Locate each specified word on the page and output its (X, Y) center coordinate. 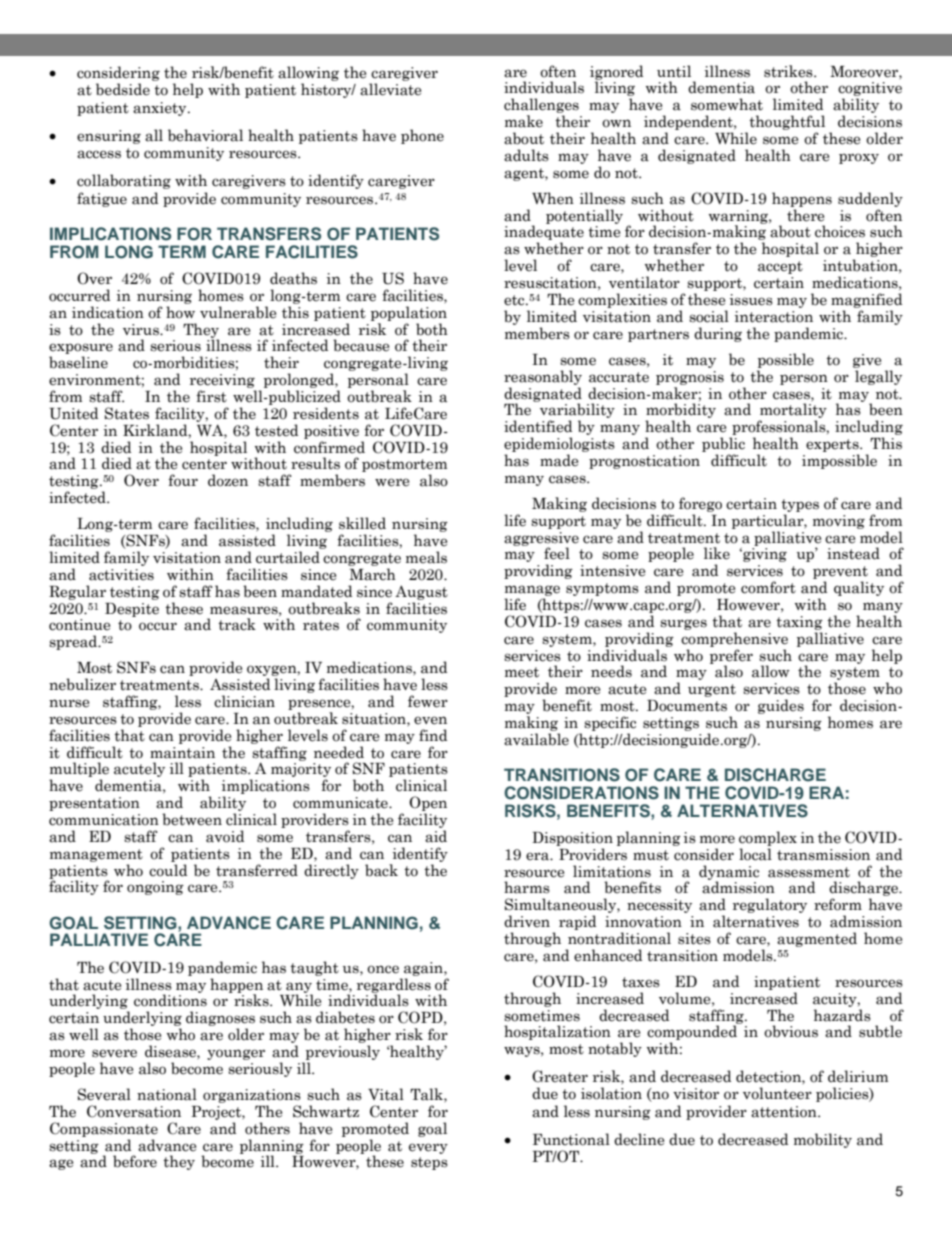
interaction (774, 317)
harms (527, 887)
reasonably (543, 377)
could (168, 870)
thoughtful (786, 124)
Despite (132, 610)
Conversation (134, 1111)
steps (429, 1163)
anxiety (161, 109)
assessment (809, 872)
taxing (799, 623)
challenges (541, 107)
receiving (223, 382)
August (421, 592)
